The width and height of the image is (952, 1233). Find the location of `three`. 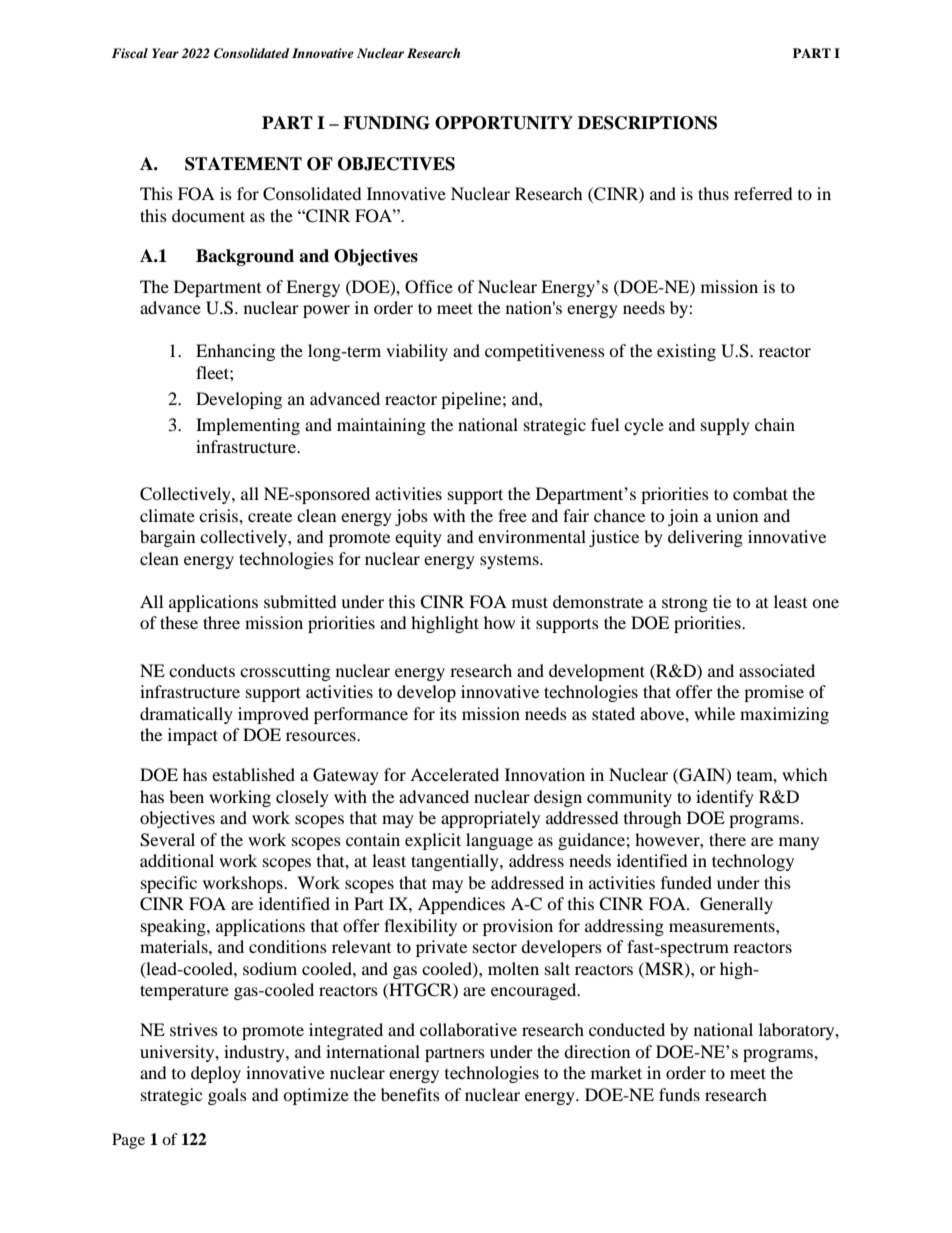

three is located at coordinates (221, 622).
